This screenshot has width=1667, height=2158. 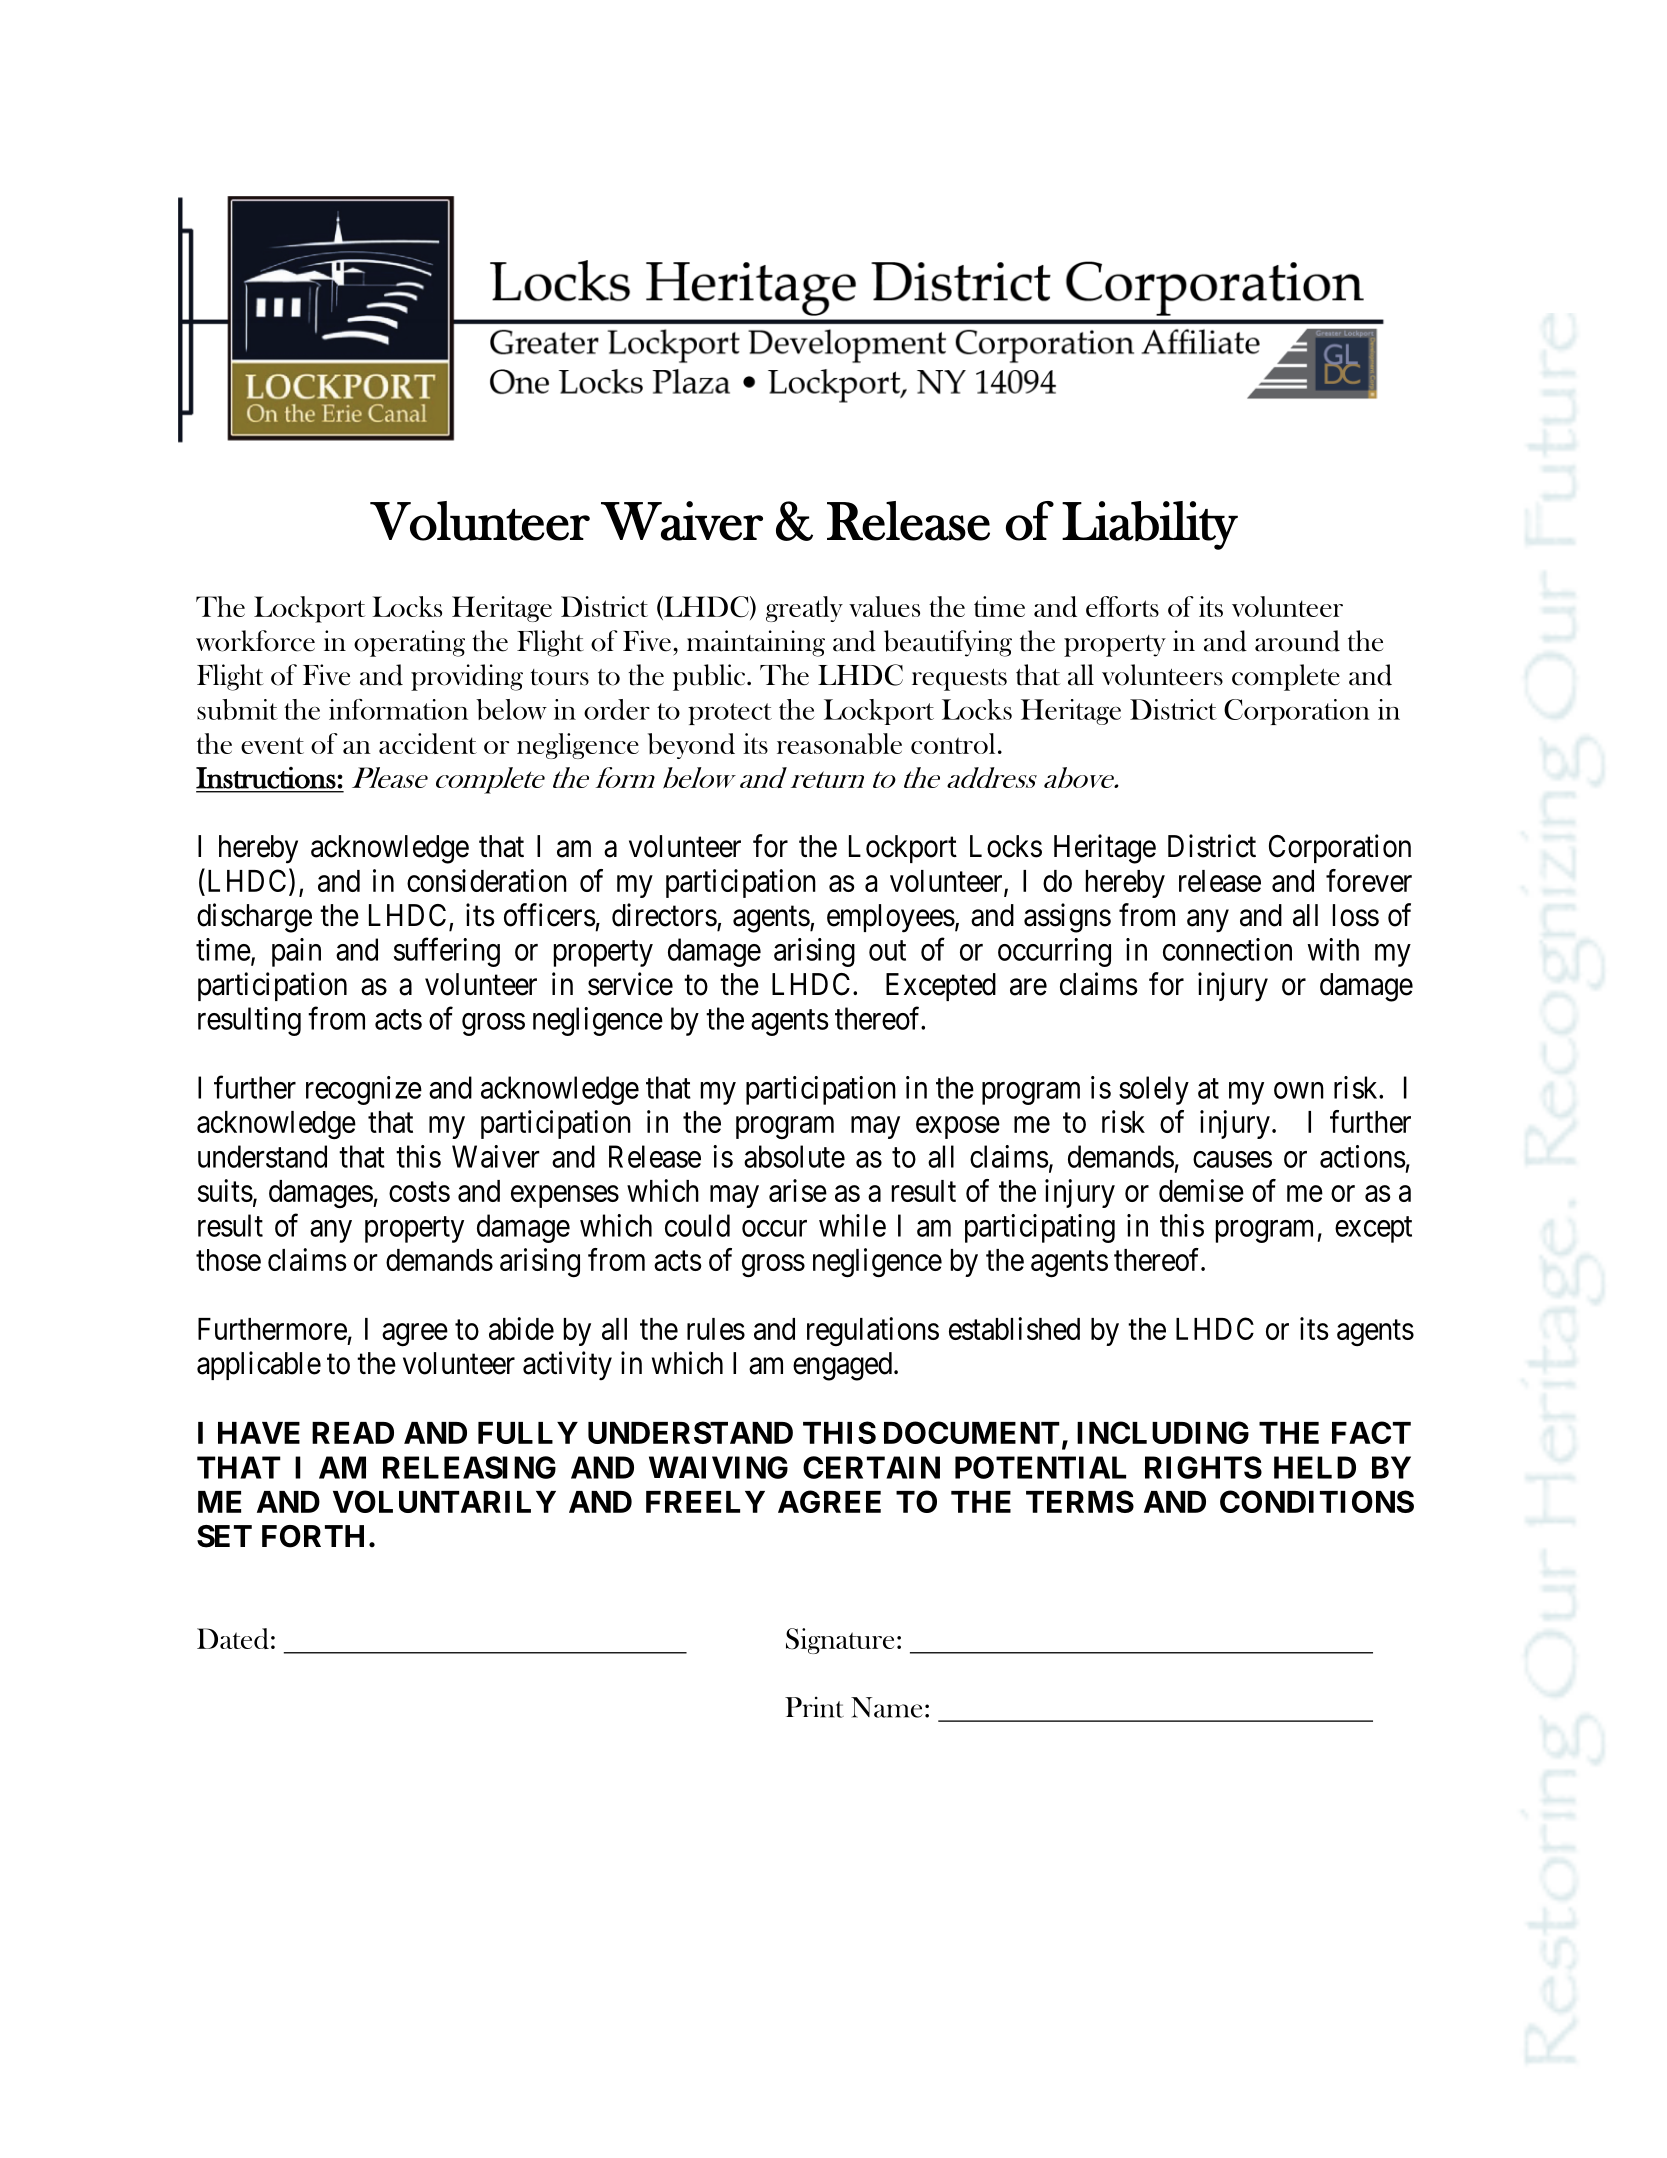 What do you see at coordinates (409, 643) in the screenshot?
I see `operating` at bounding box center [409, 643].
